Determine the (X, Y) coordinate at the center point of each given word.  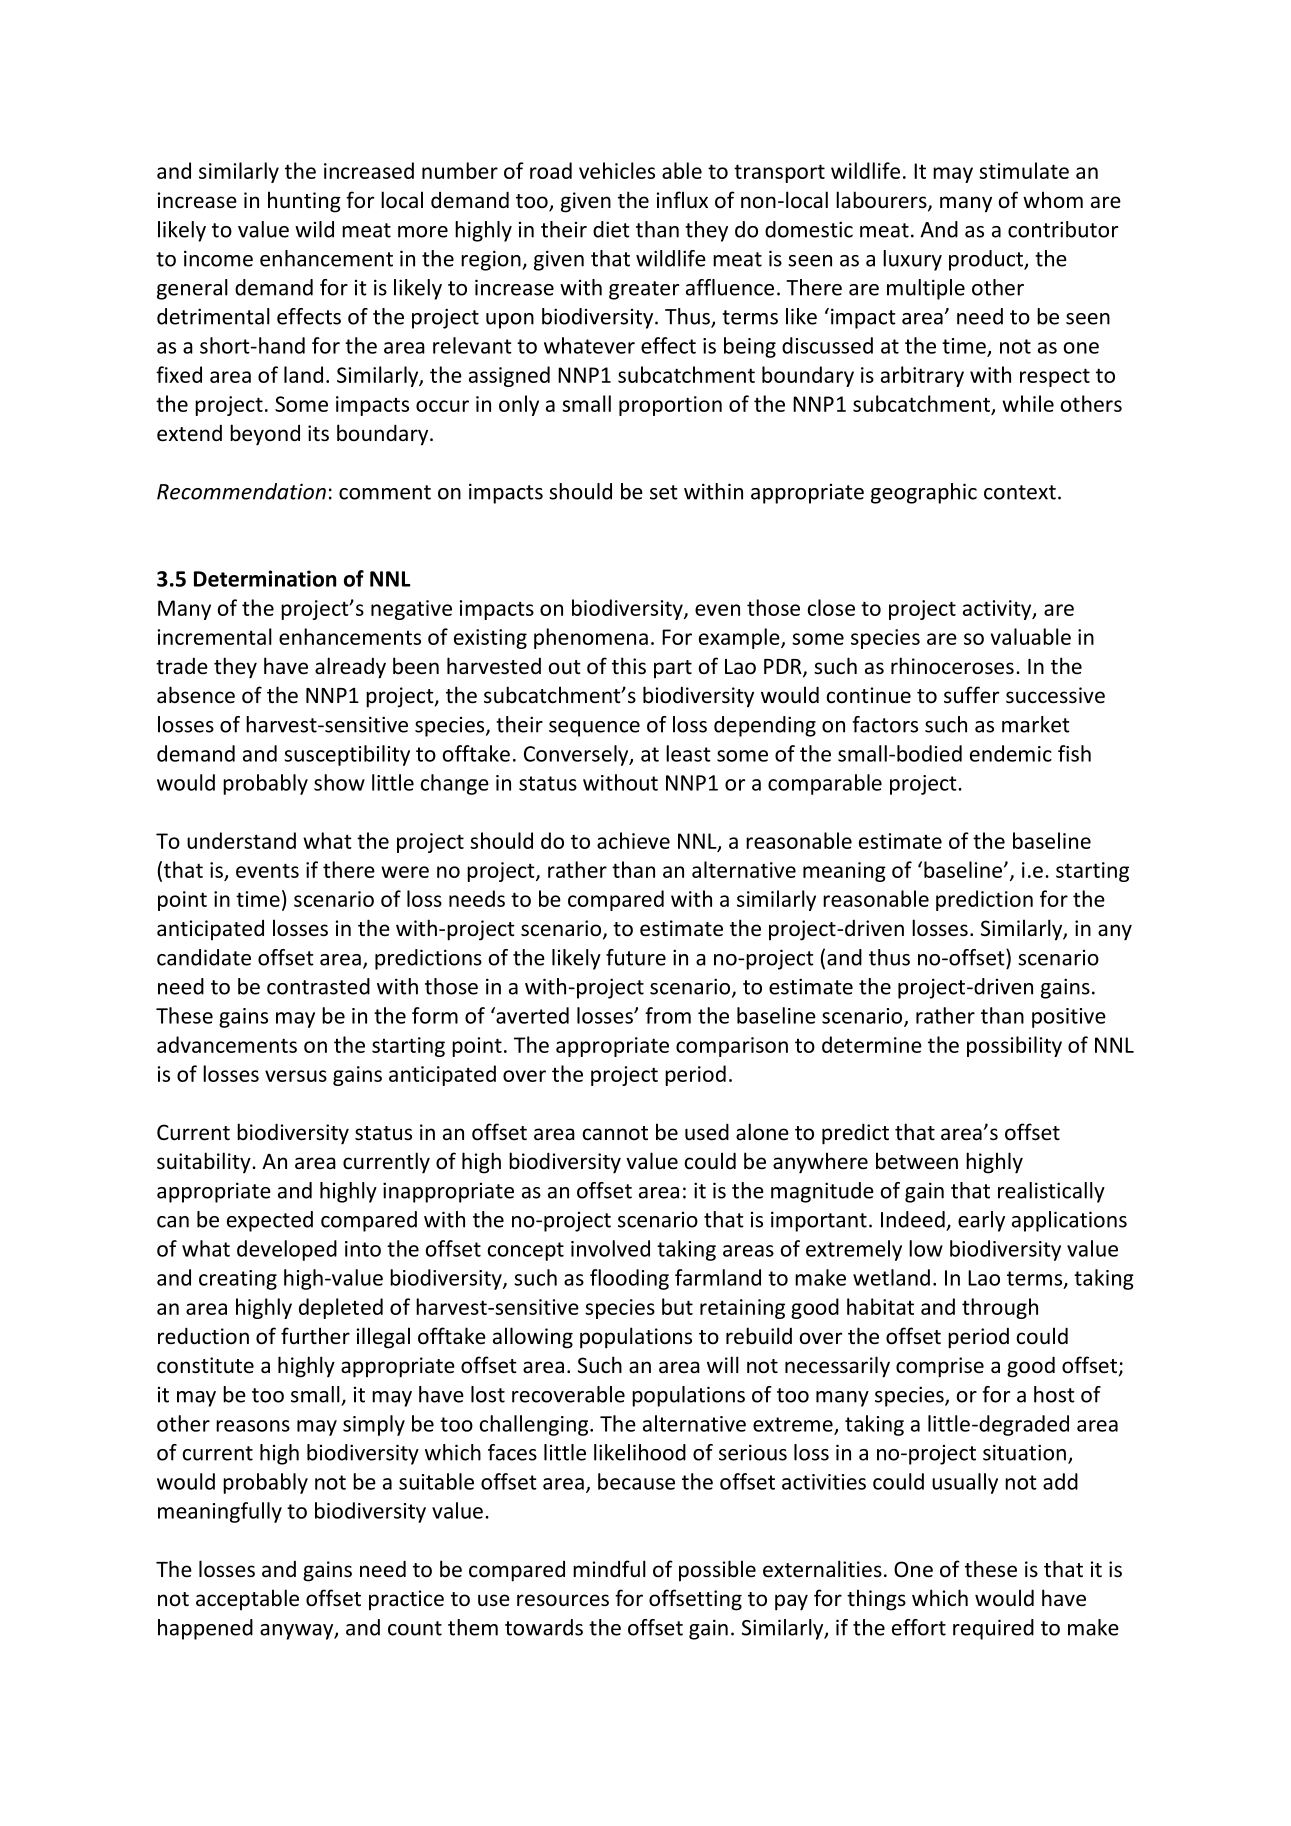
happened (205, 1629)
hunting (304, 202)
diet (611, 229)
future (636, 957)
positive (1069, 1018)
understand (241, 840)
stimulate (1024, 170)
